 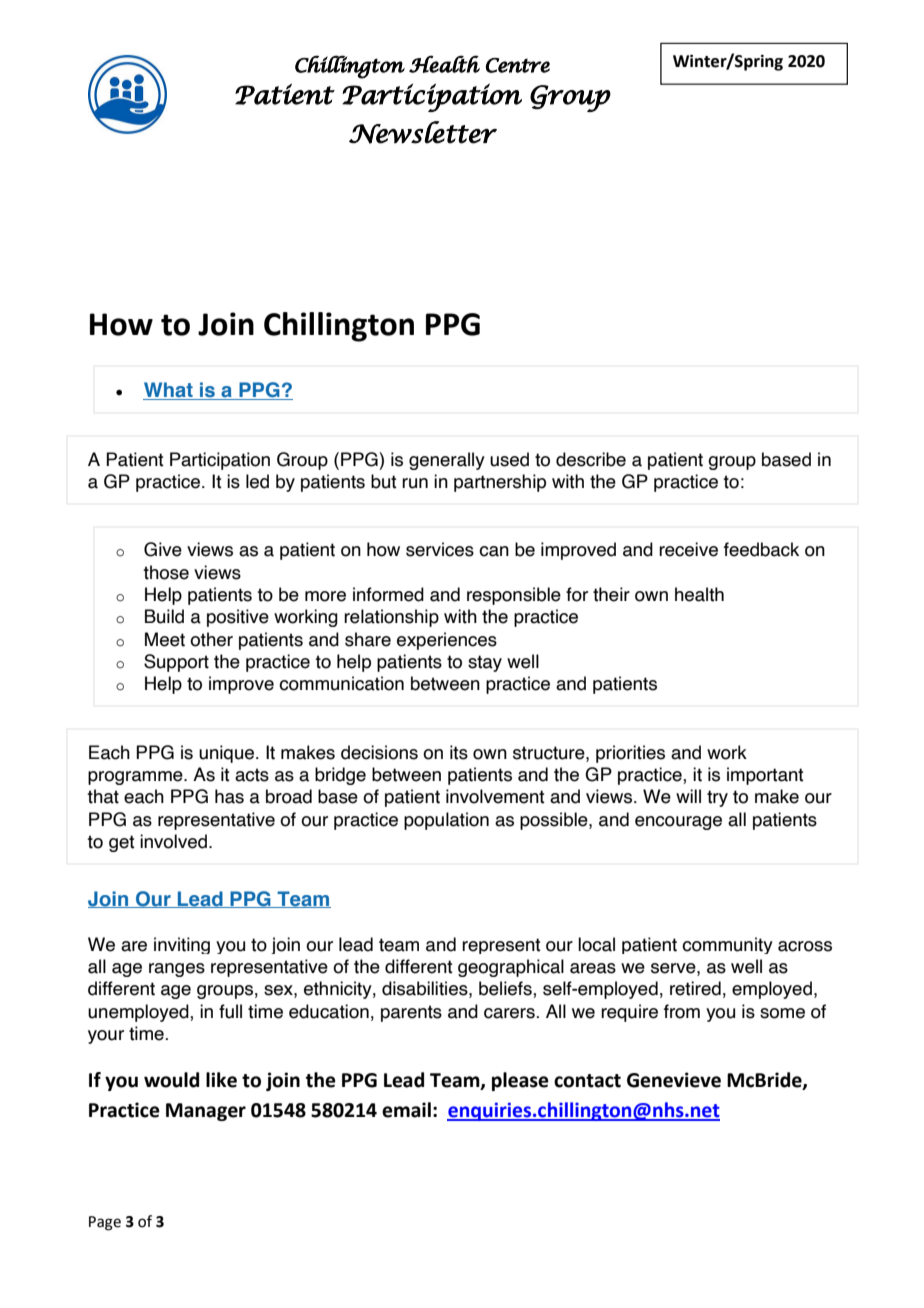 I want to click on inviting, so click(x=182, y=945).
